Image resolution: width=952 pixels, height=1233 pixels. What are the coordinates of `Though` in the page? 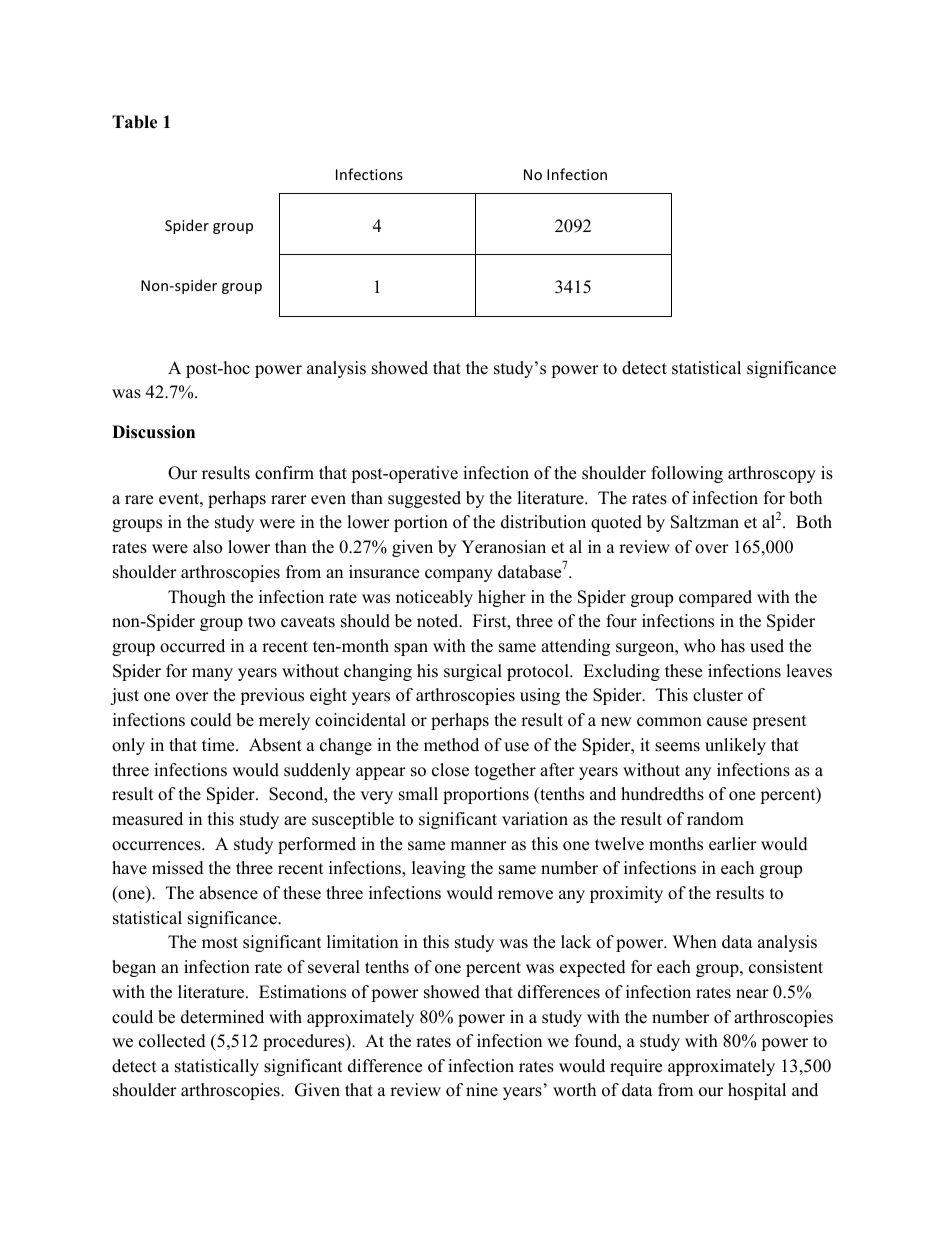 It's located at (197, 598).
